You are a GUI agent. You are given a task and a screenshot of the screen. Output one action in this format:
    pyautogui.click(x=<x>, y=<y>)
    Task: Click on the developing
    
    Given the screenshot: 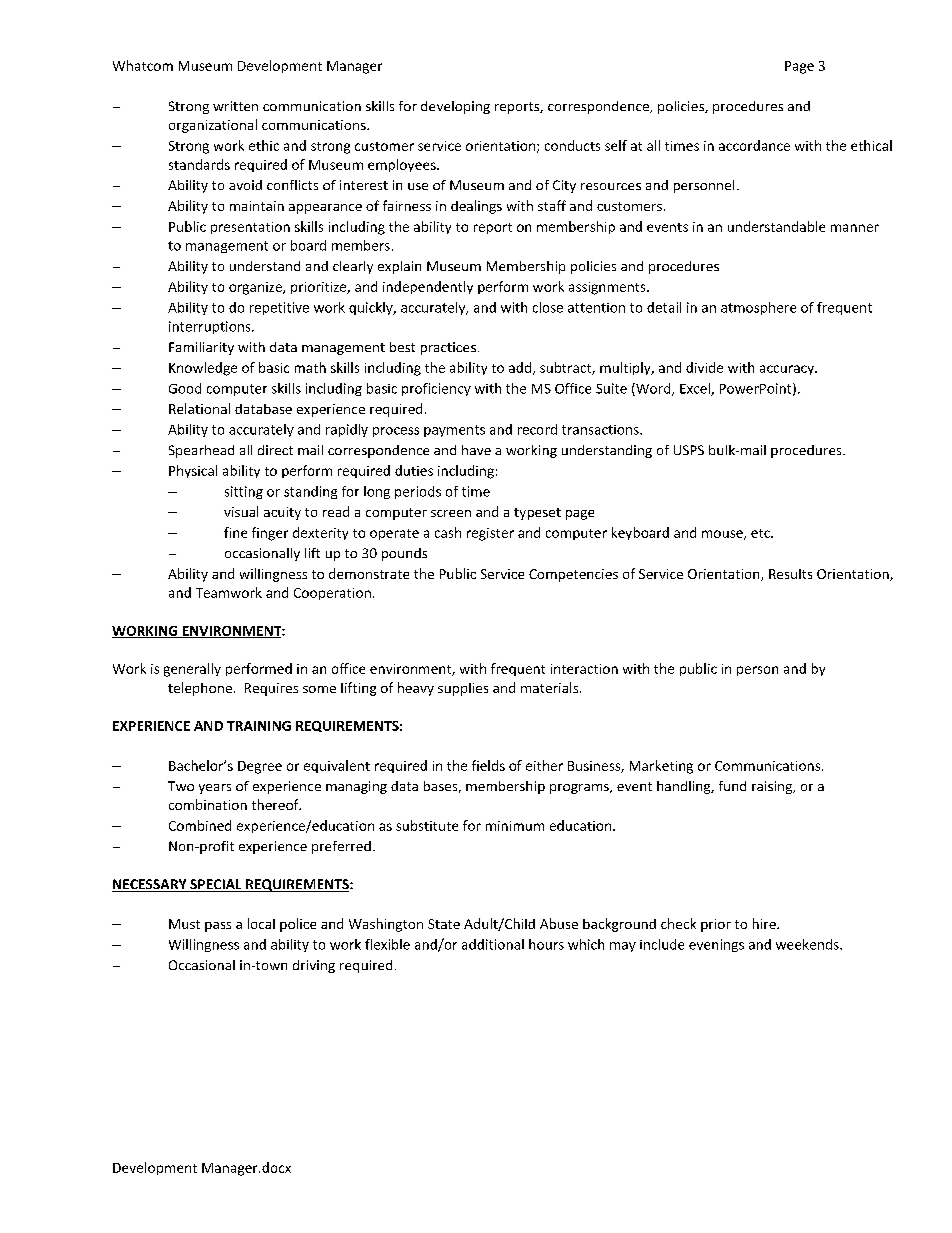 What is the action you would take?
    pyautogui.click(x=455, y=107)
